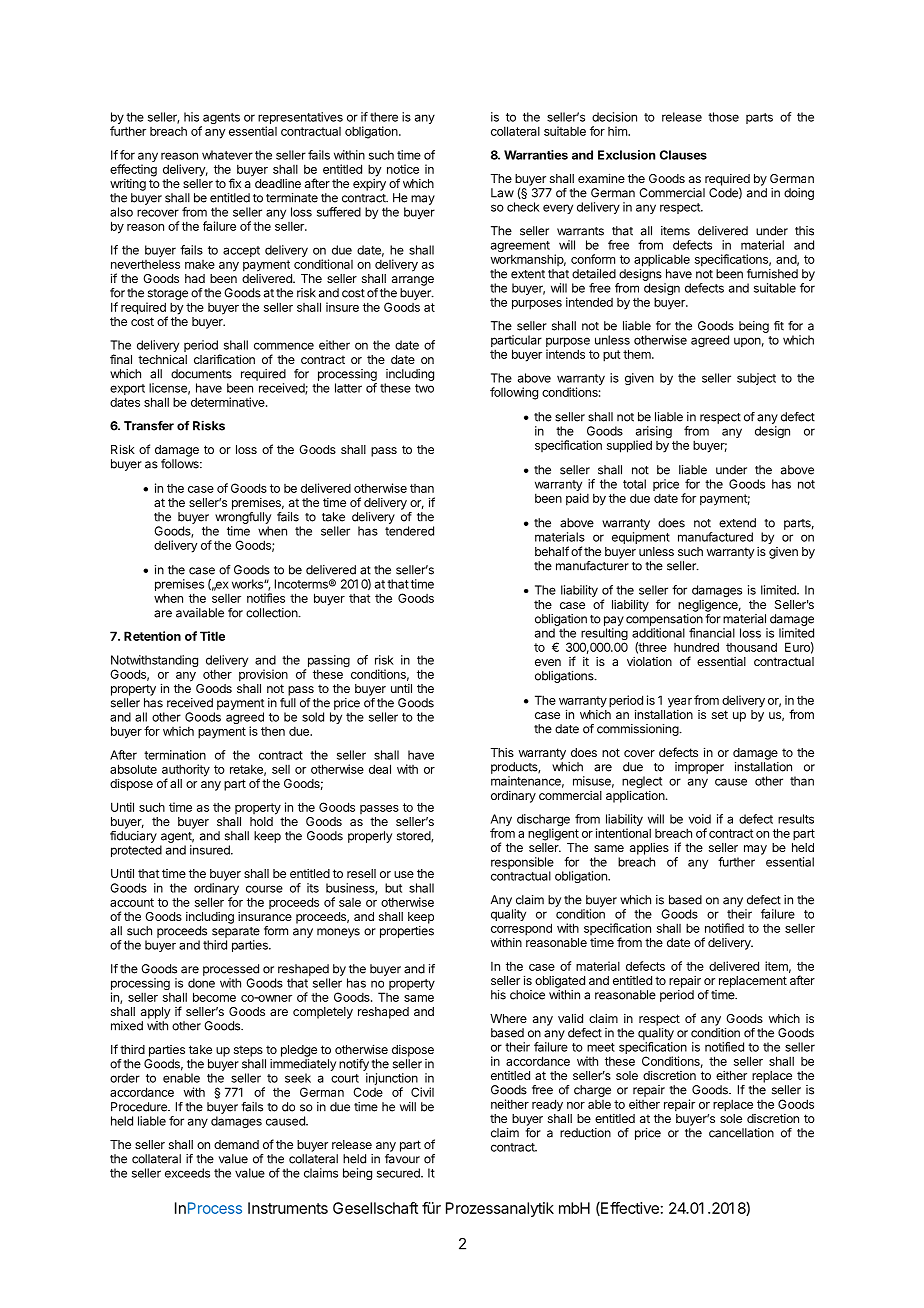 The height and width of the image is (1308, 924). Describe the element at coordinates (403, 169) in the image. I see `notice` at that location.
